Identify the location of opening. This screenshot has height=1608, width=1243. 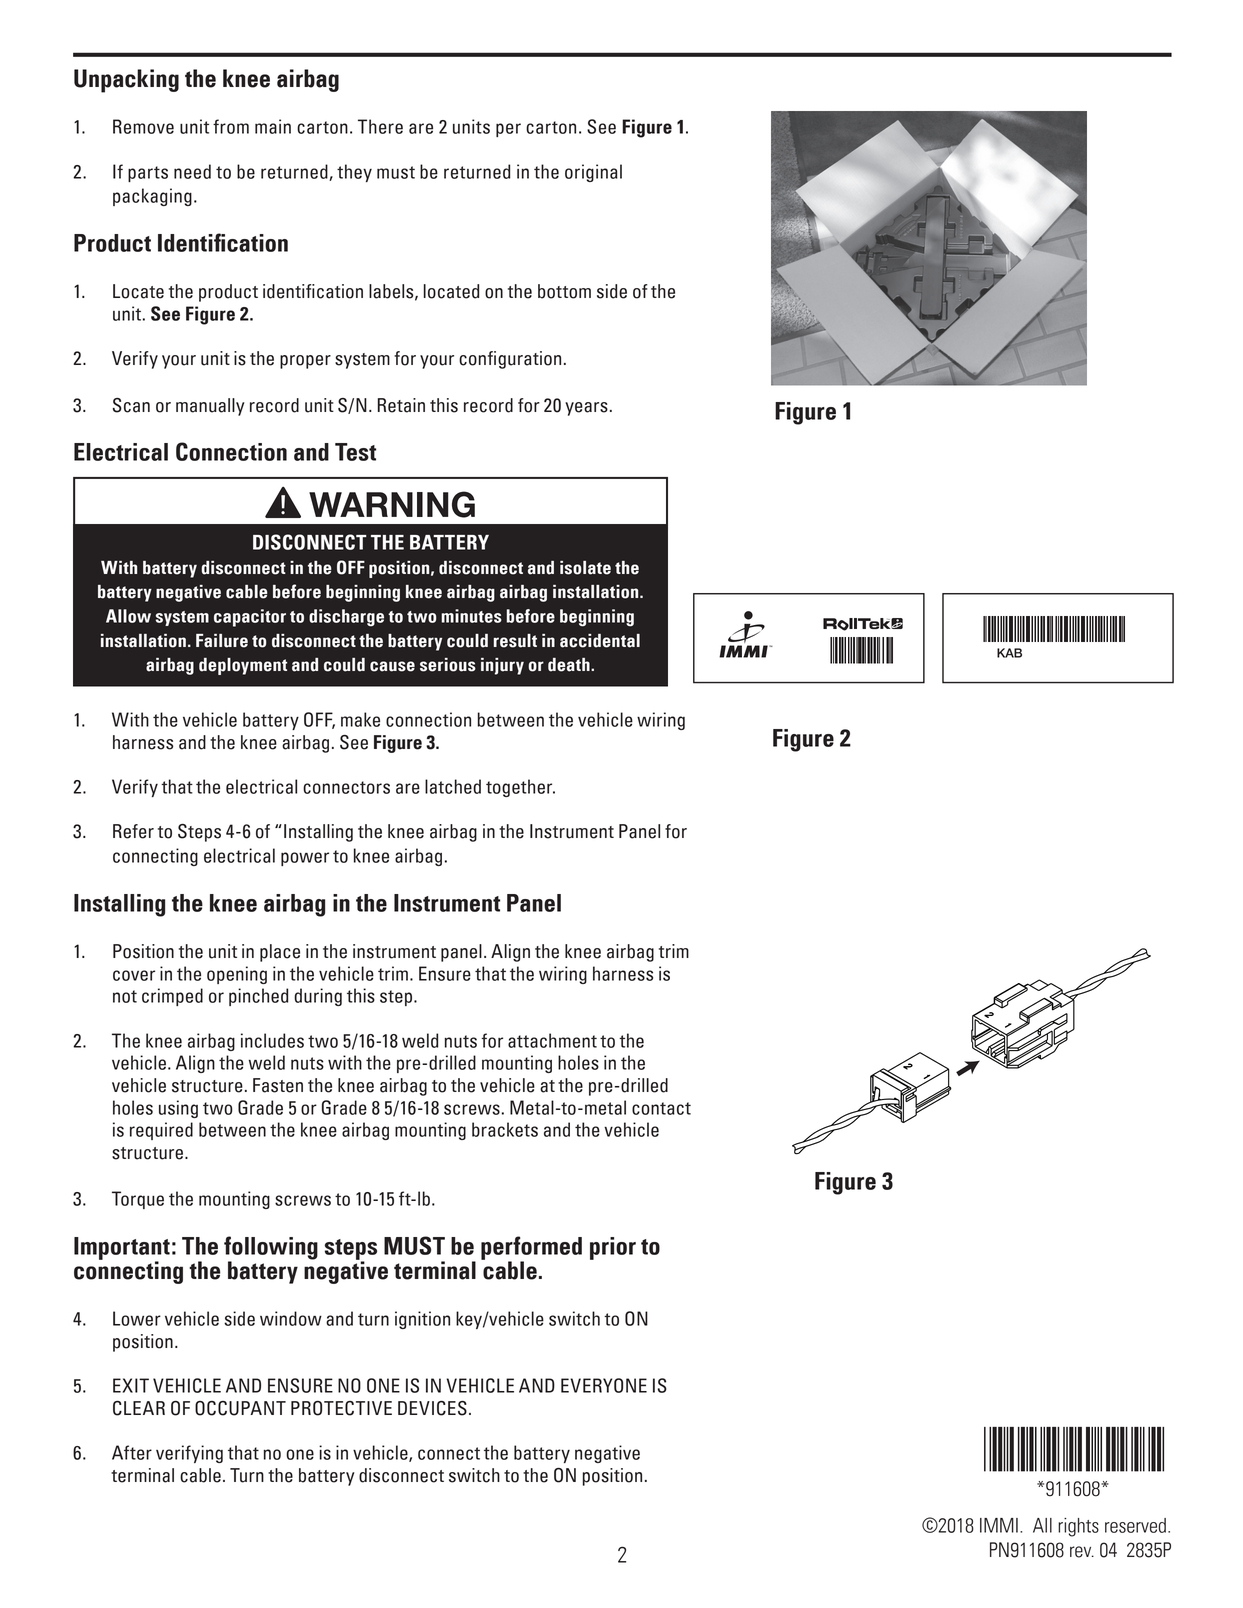
(237, 975).
